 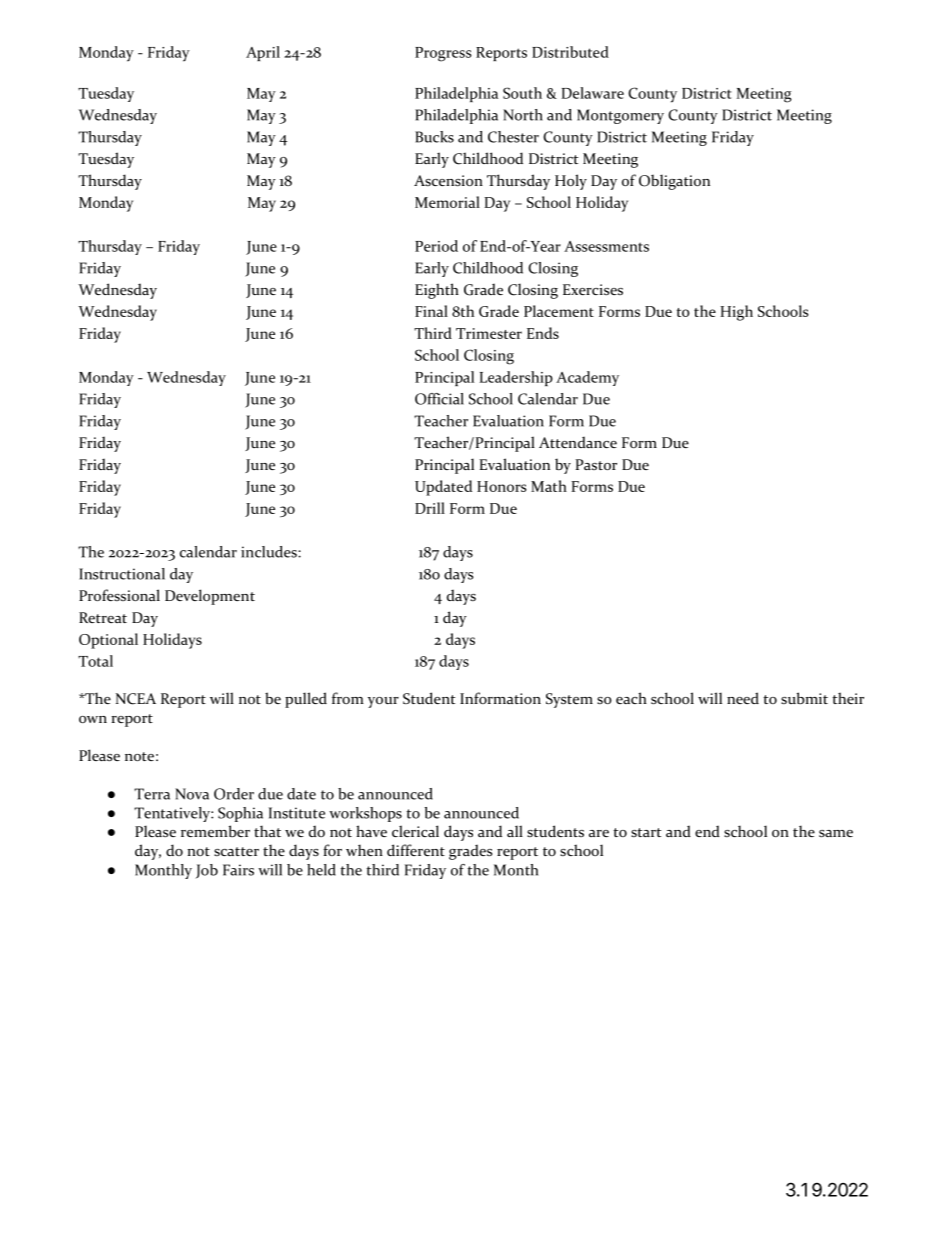 I want to click on need, so click(x=743, y=698).
